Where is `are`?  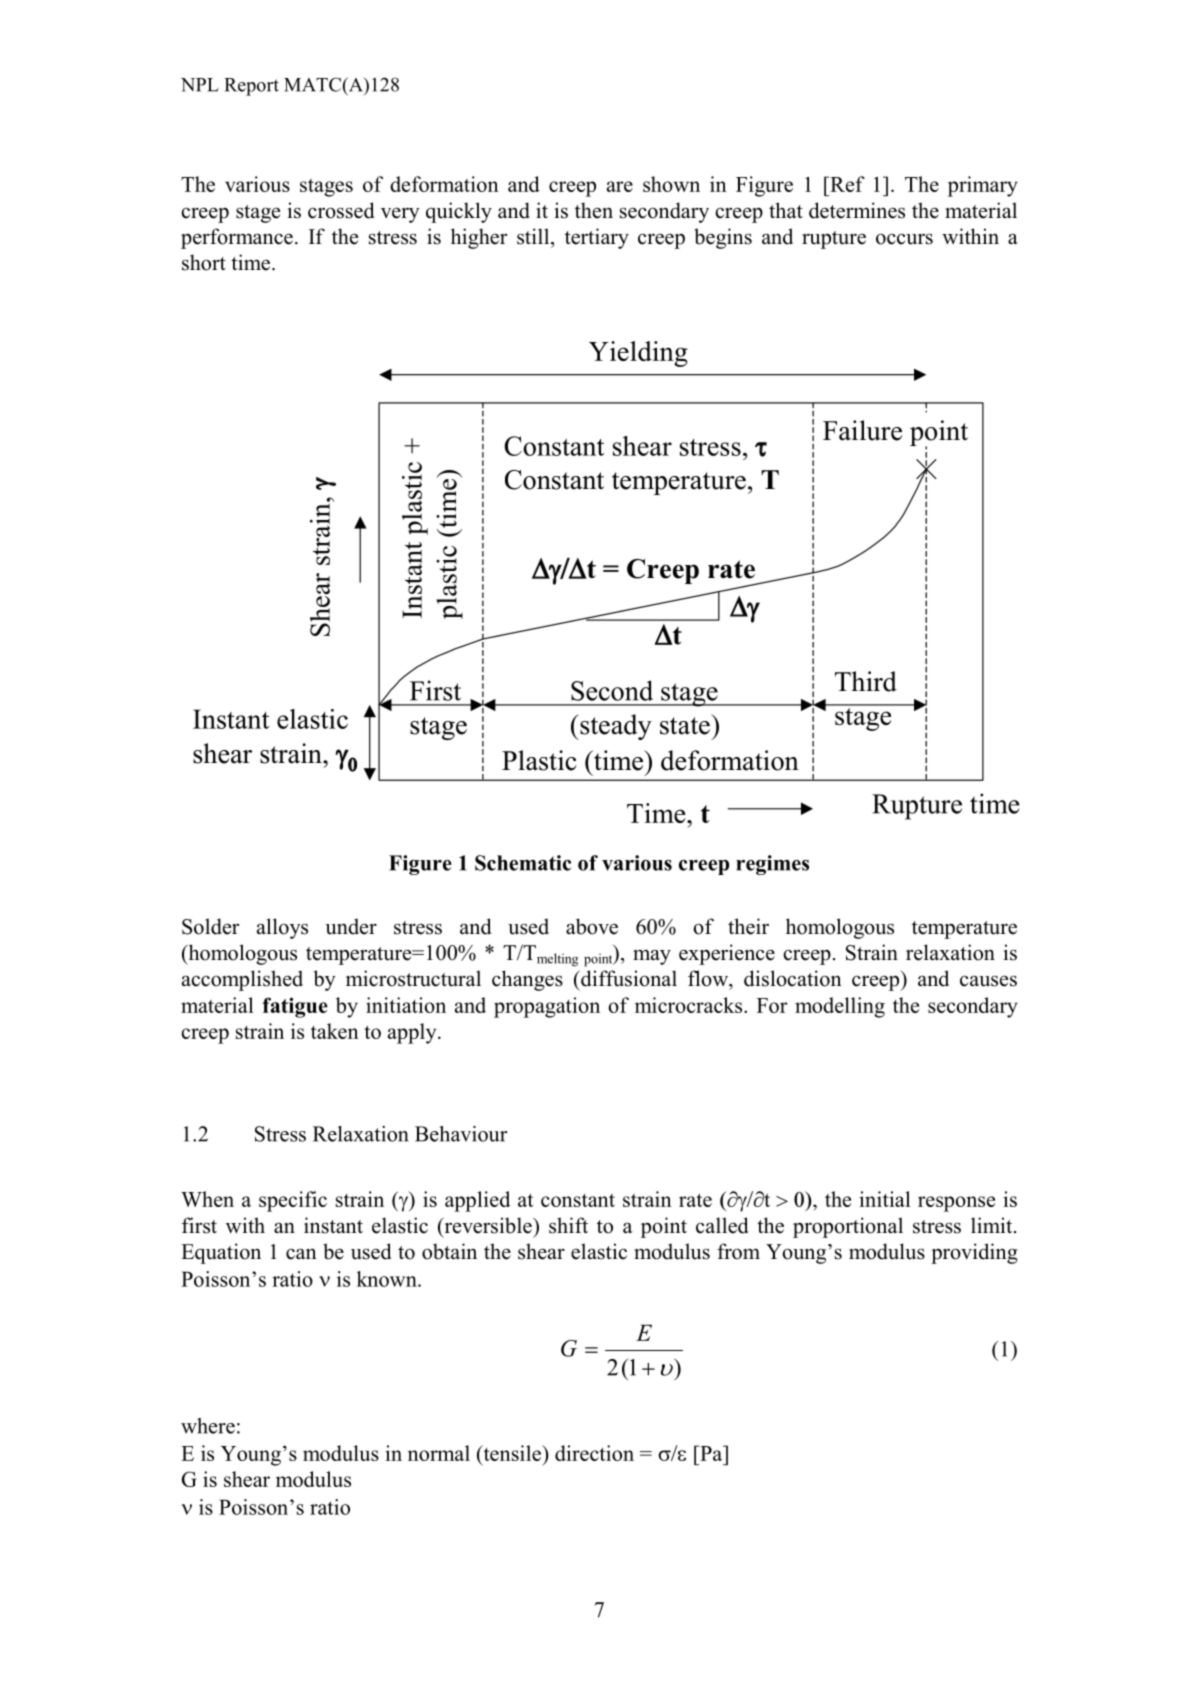
are is located at coordinates (620, 186).
